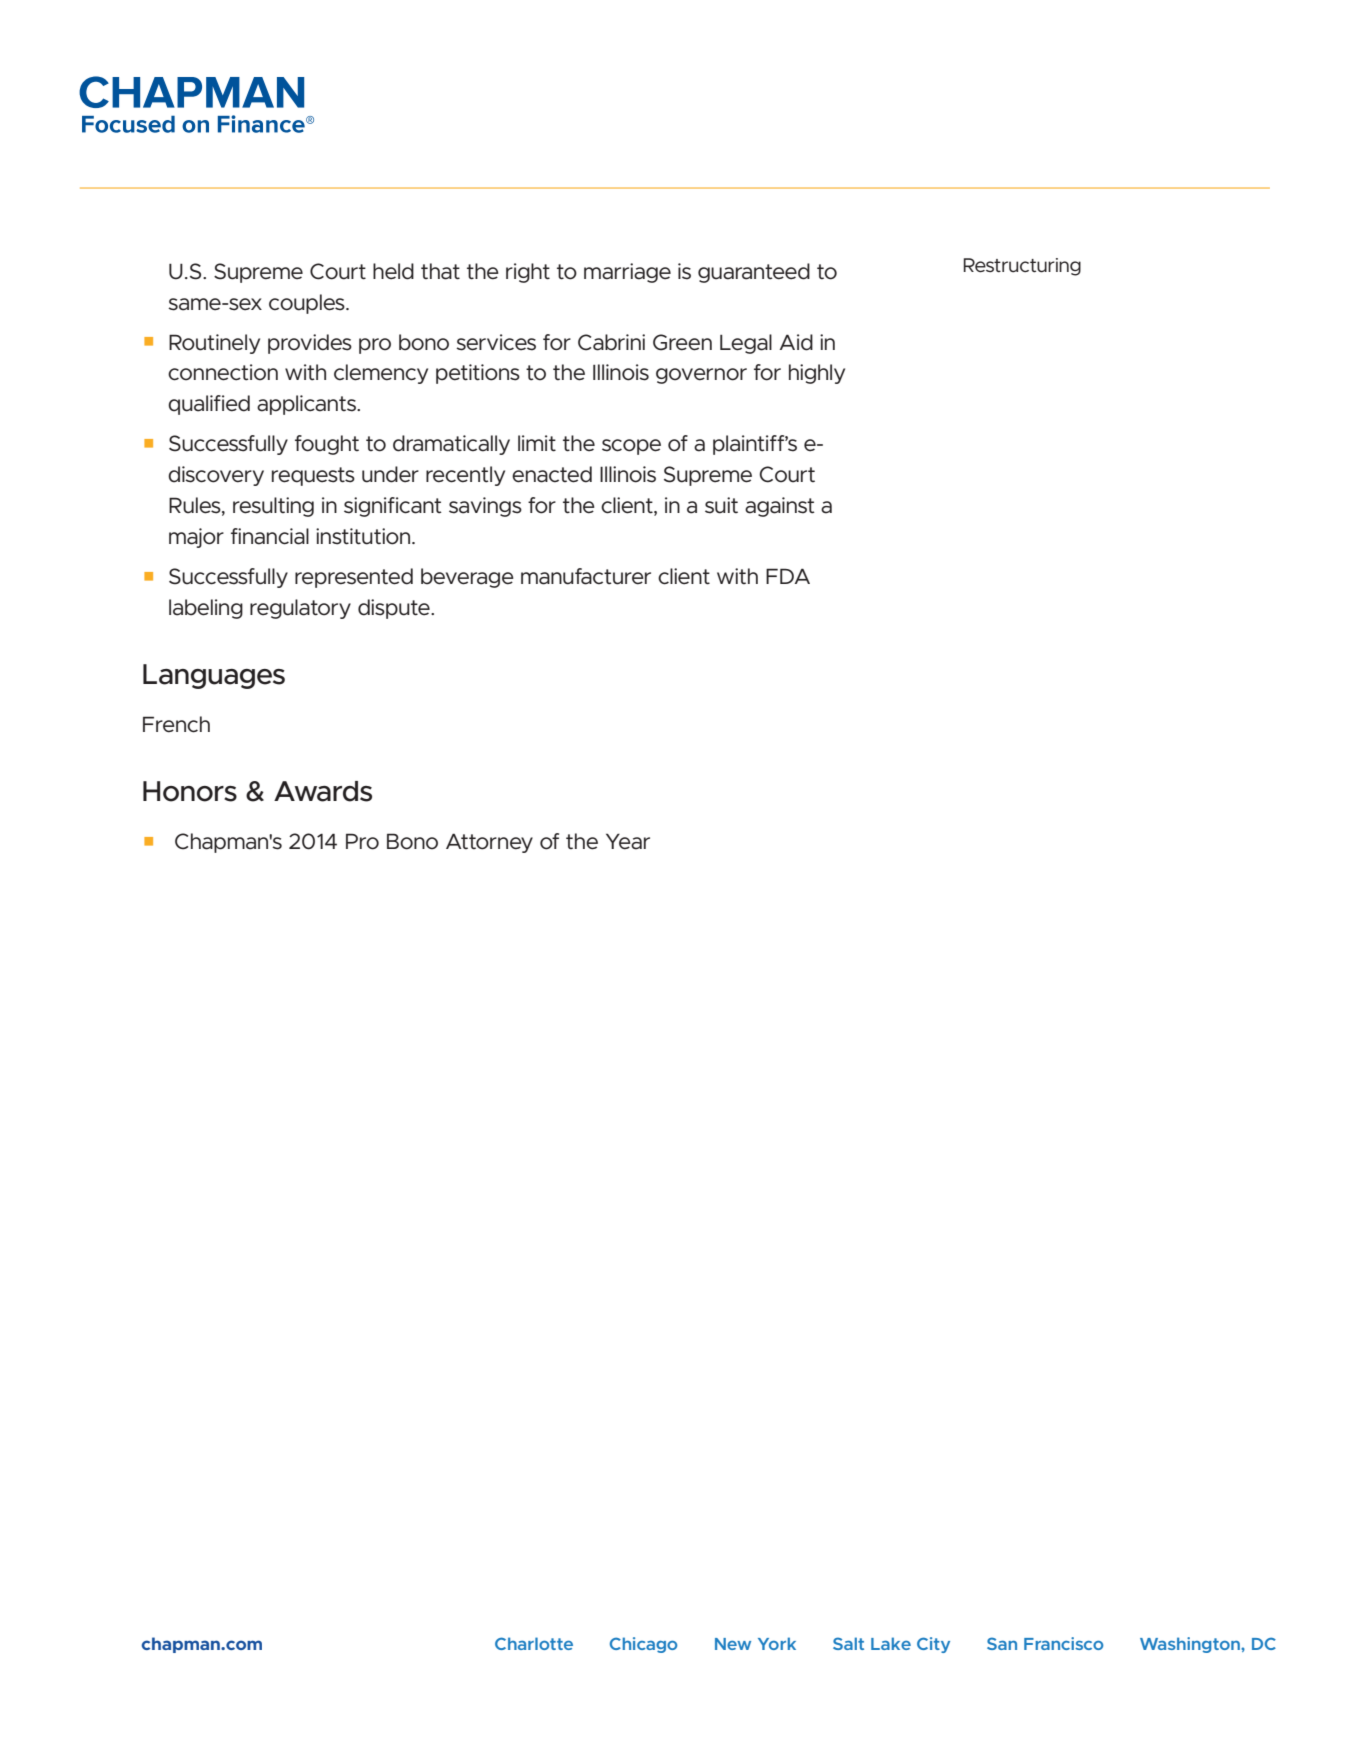  Describe the element at coordinates (534, 1643) in the image. I see `Charlotte` at that location.
